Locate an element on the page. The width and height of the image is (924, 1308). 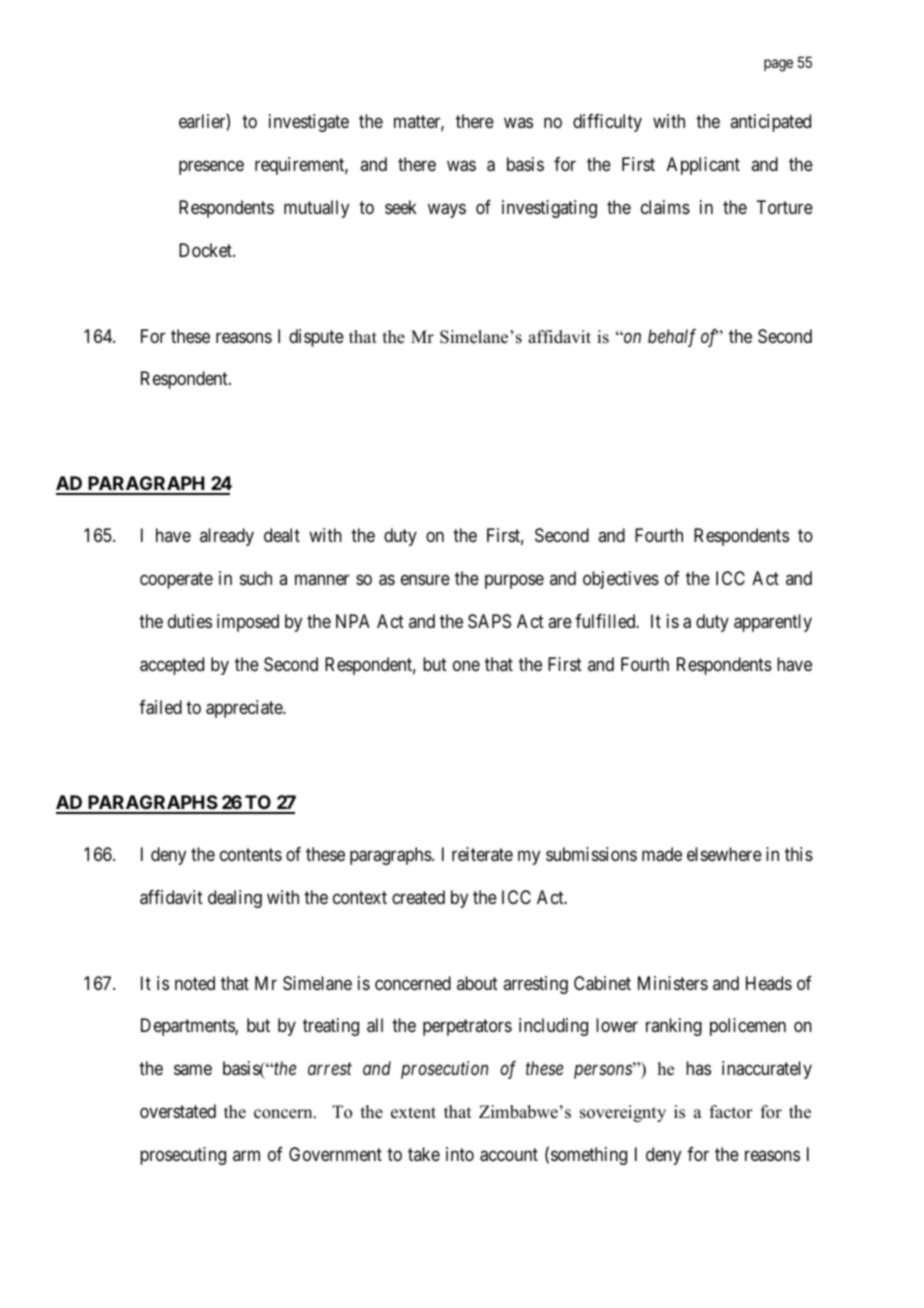
difficulty is located at coordinates (607, 123).
